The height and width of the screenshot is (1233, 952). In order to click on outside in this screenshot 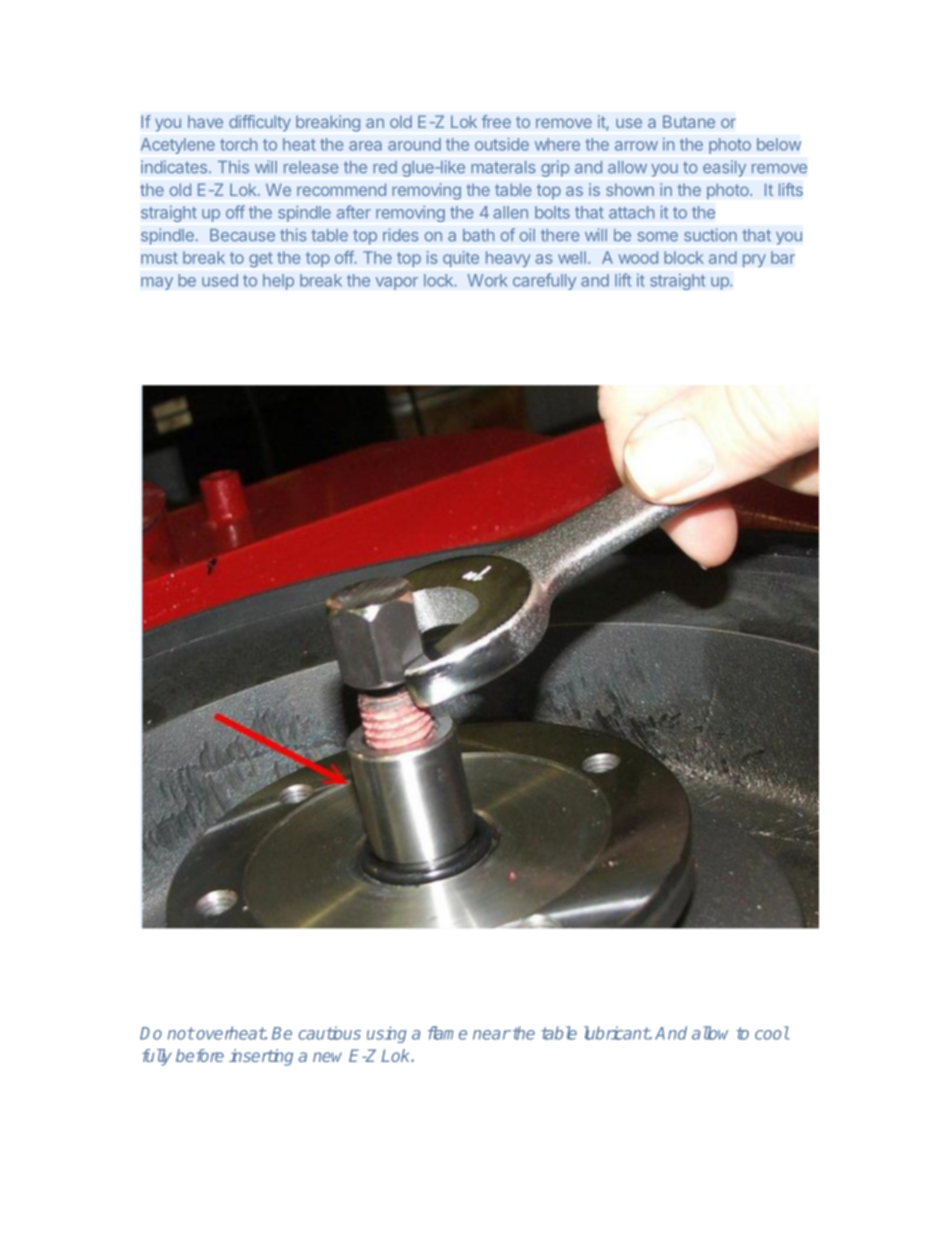, I will do `click(502, 144)`.
